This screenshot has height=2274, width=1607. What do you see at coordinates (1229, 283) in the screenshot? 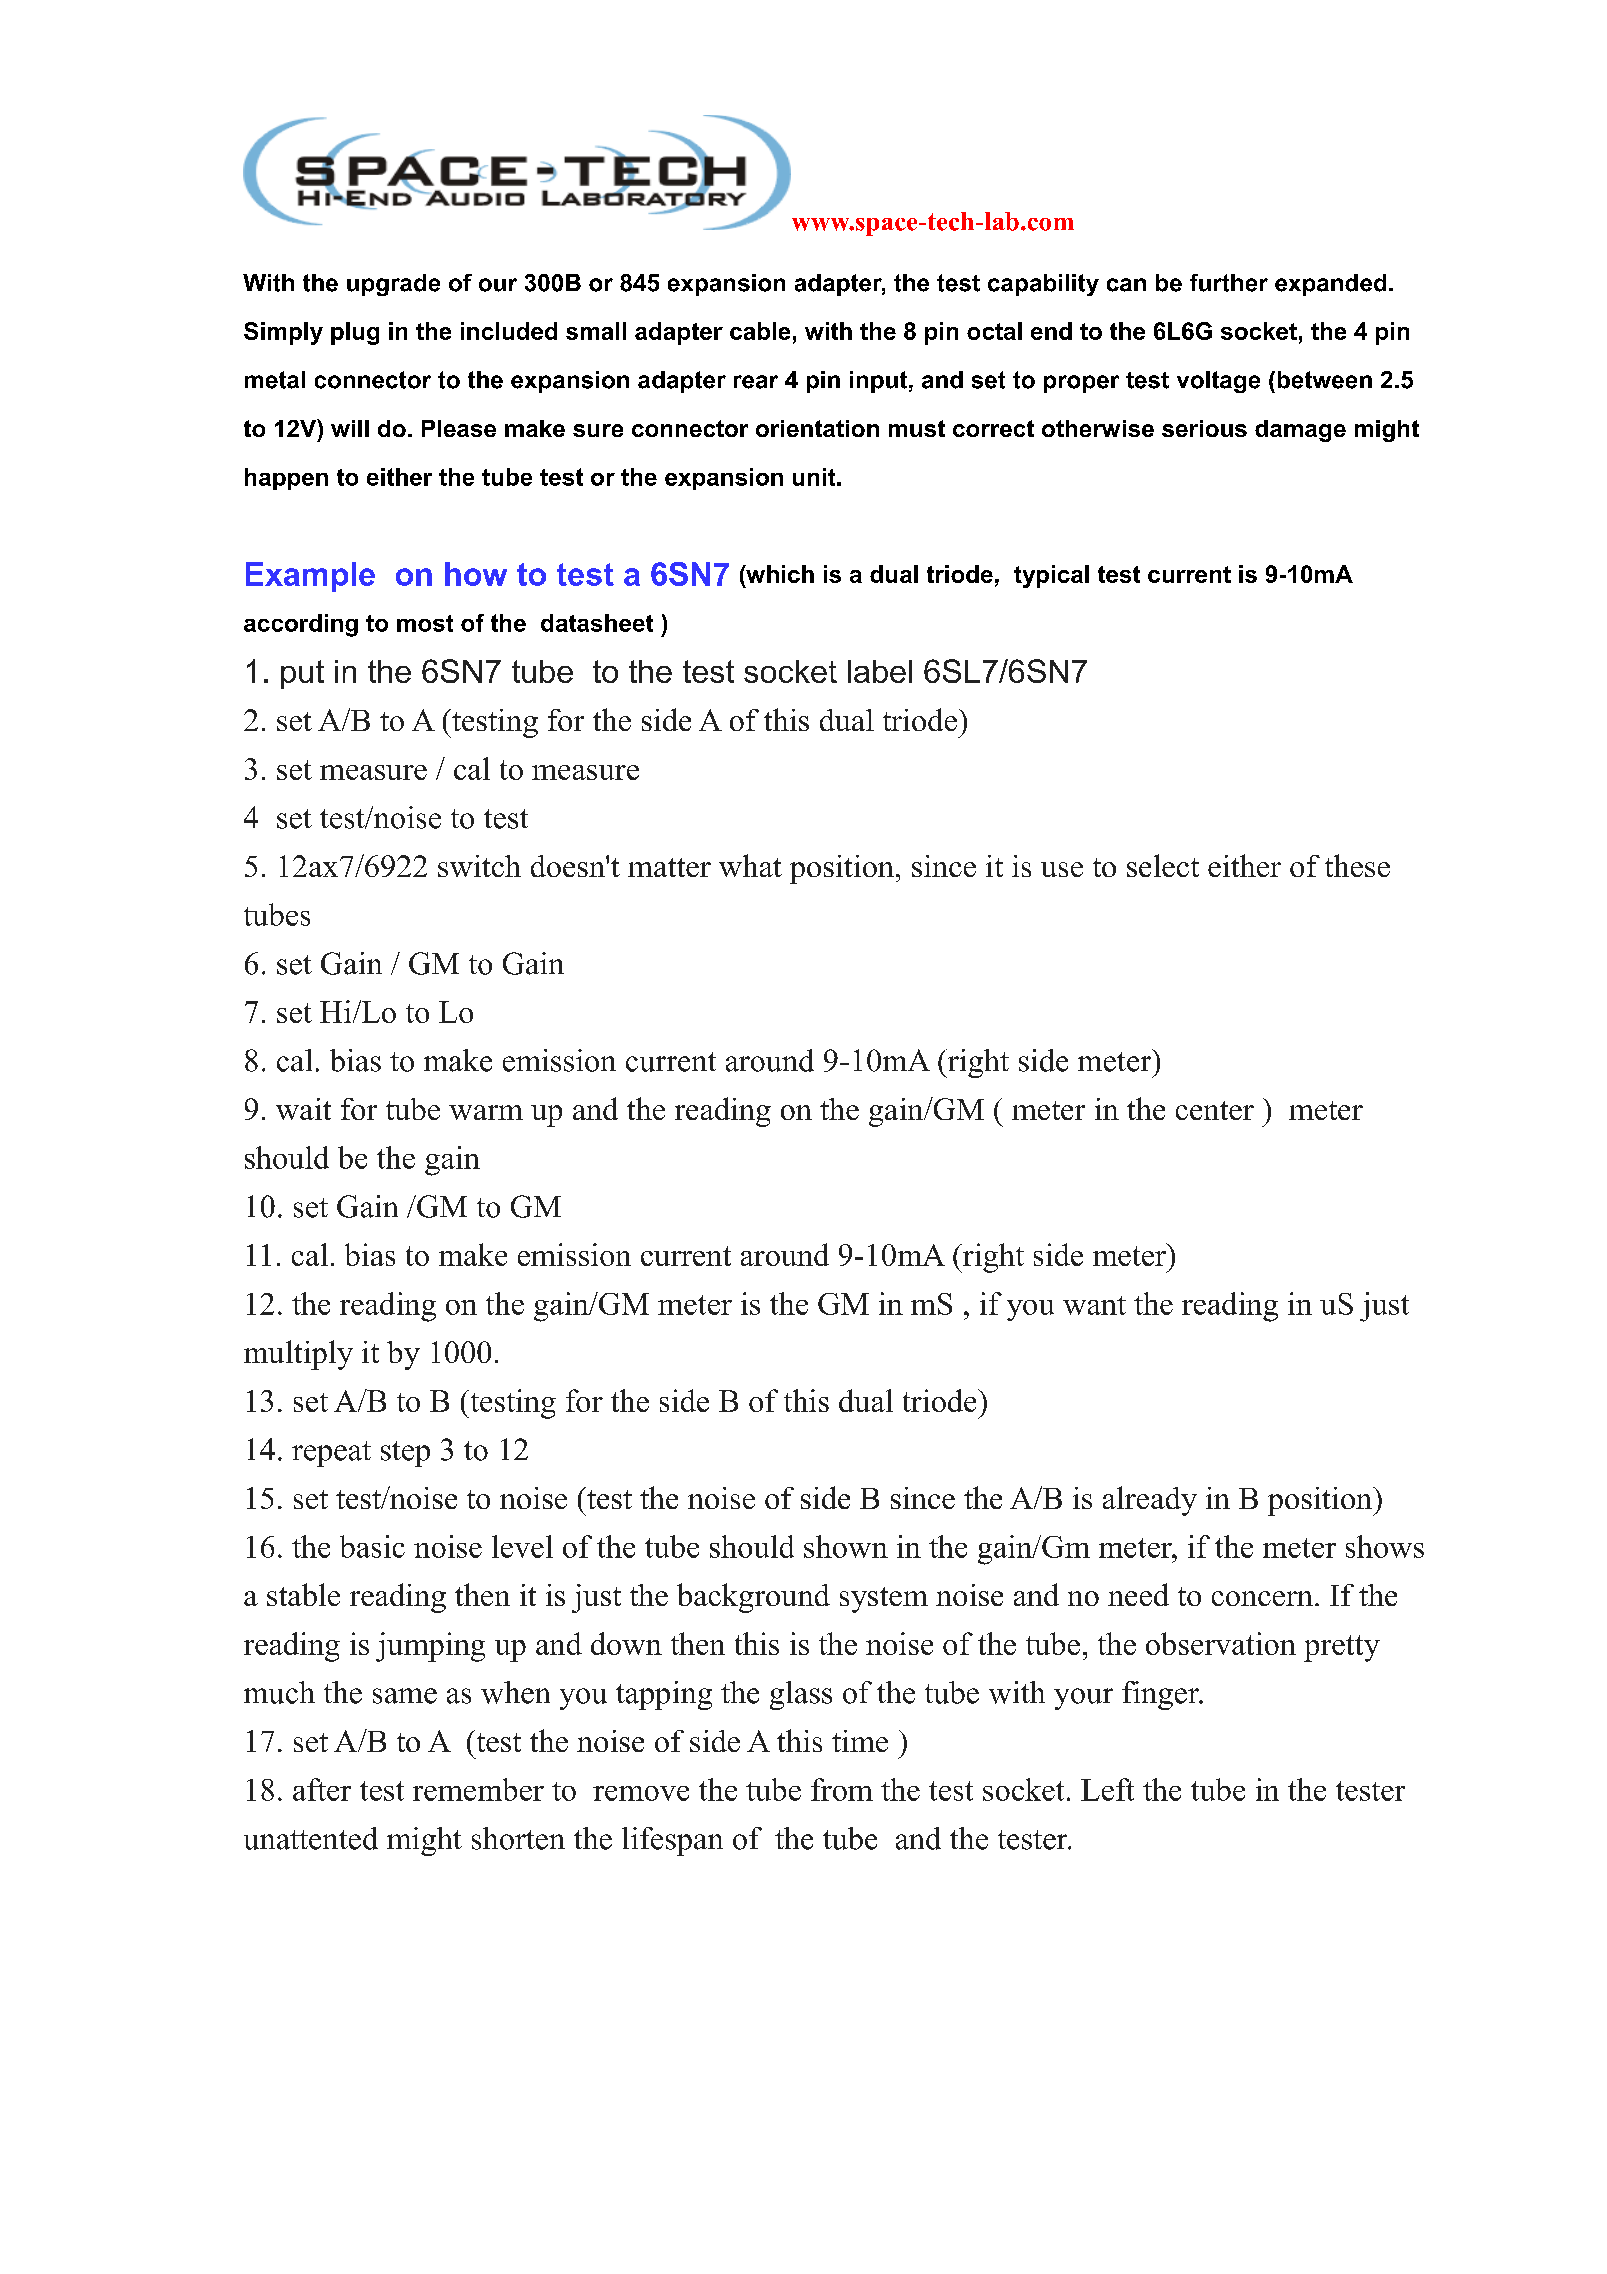
I see `further` at bounding box center [1229, 283].
